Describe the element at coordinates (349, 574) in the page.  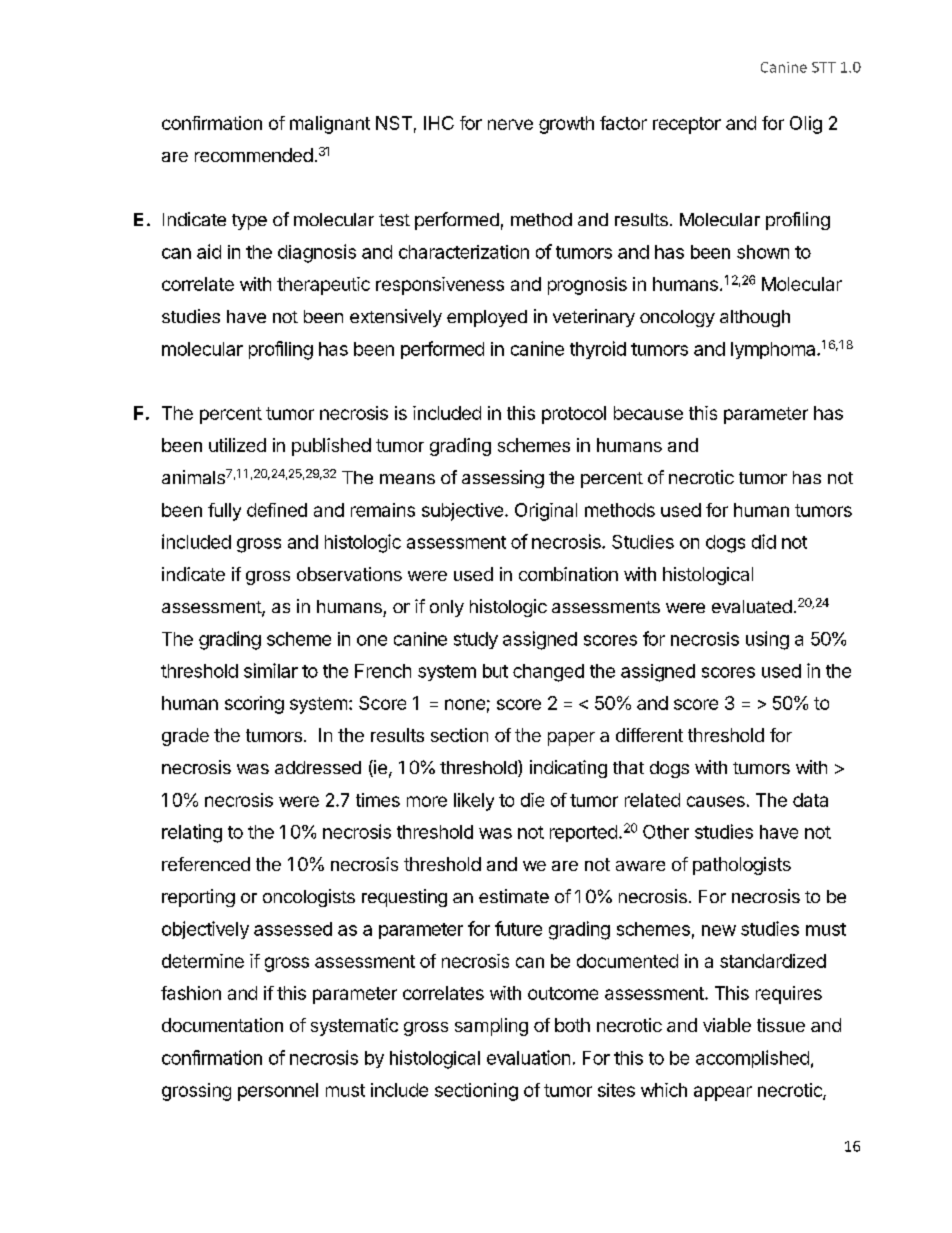
I see `observations` at that location.
